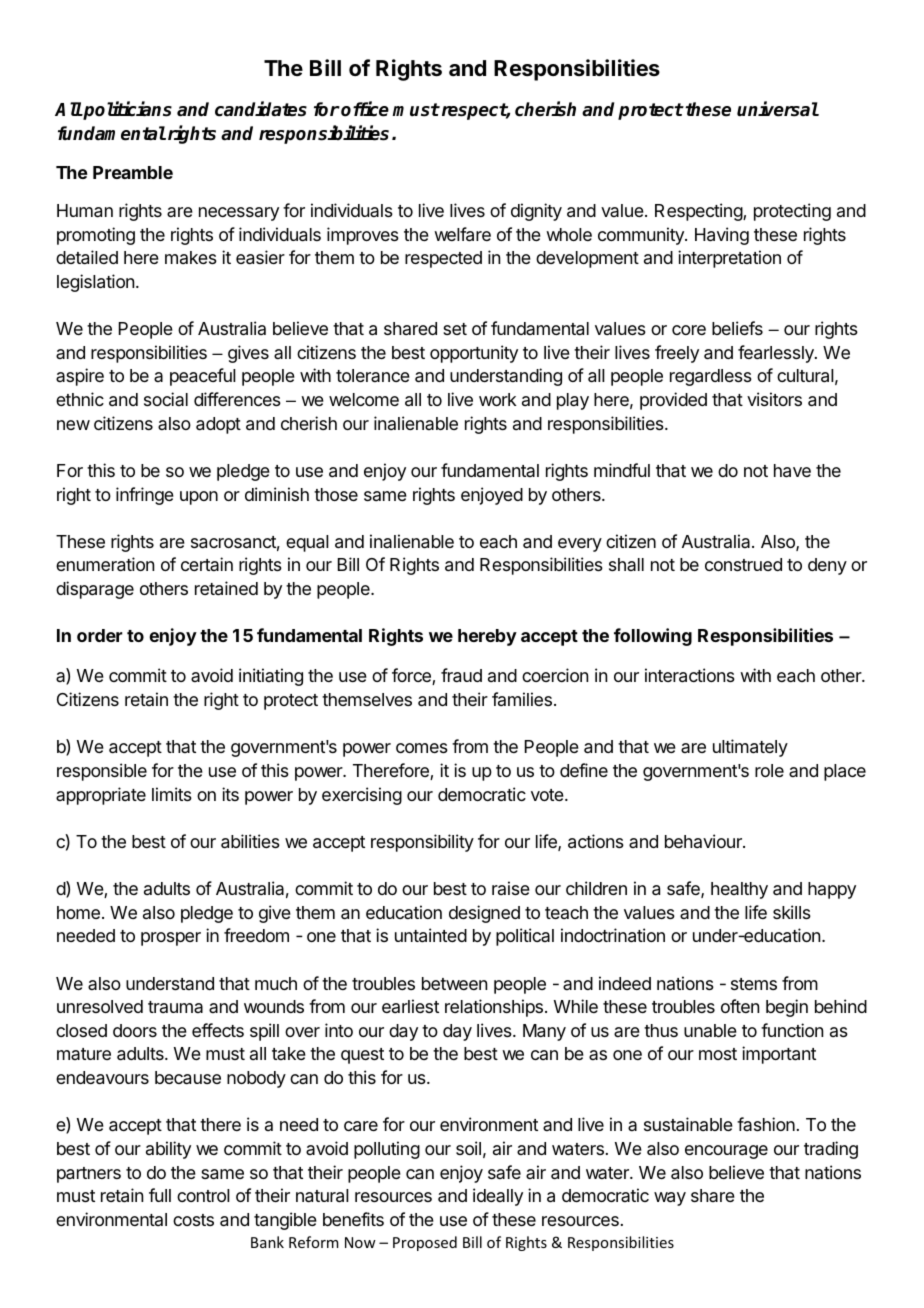 This screenshot has height=1308, width=924. Describe the element at coordinates (133, 172) in the screenshot. I see `Preamble` at that location.
